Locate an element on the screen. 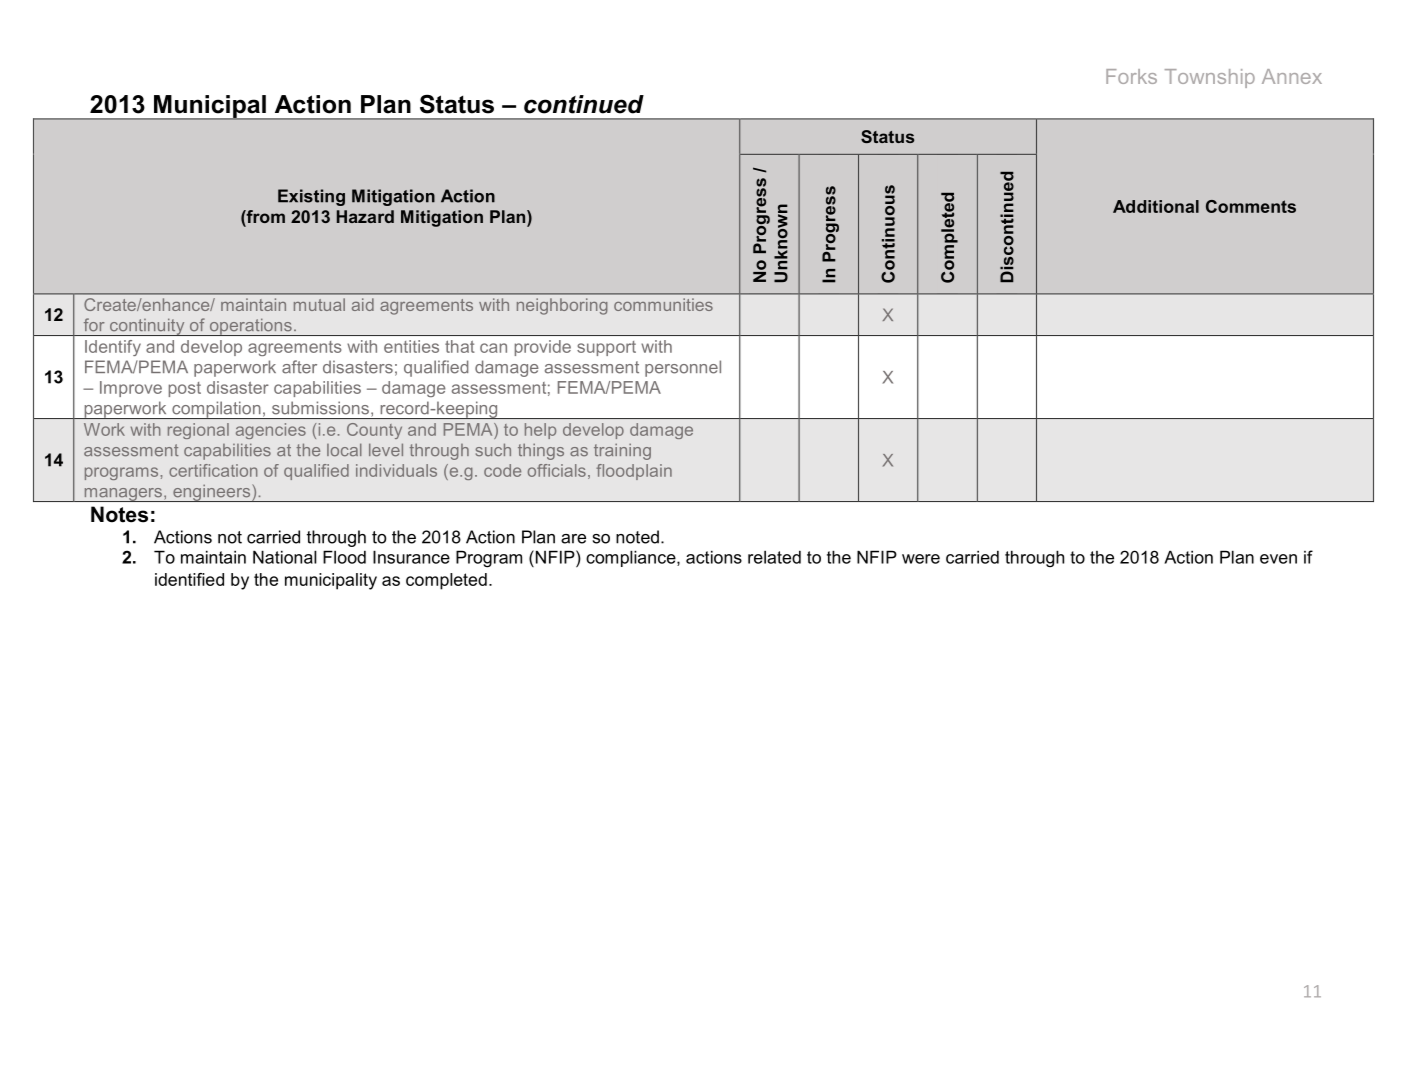 The image size is (1412, 1091). Township is located at coordinates (1210, 78).
